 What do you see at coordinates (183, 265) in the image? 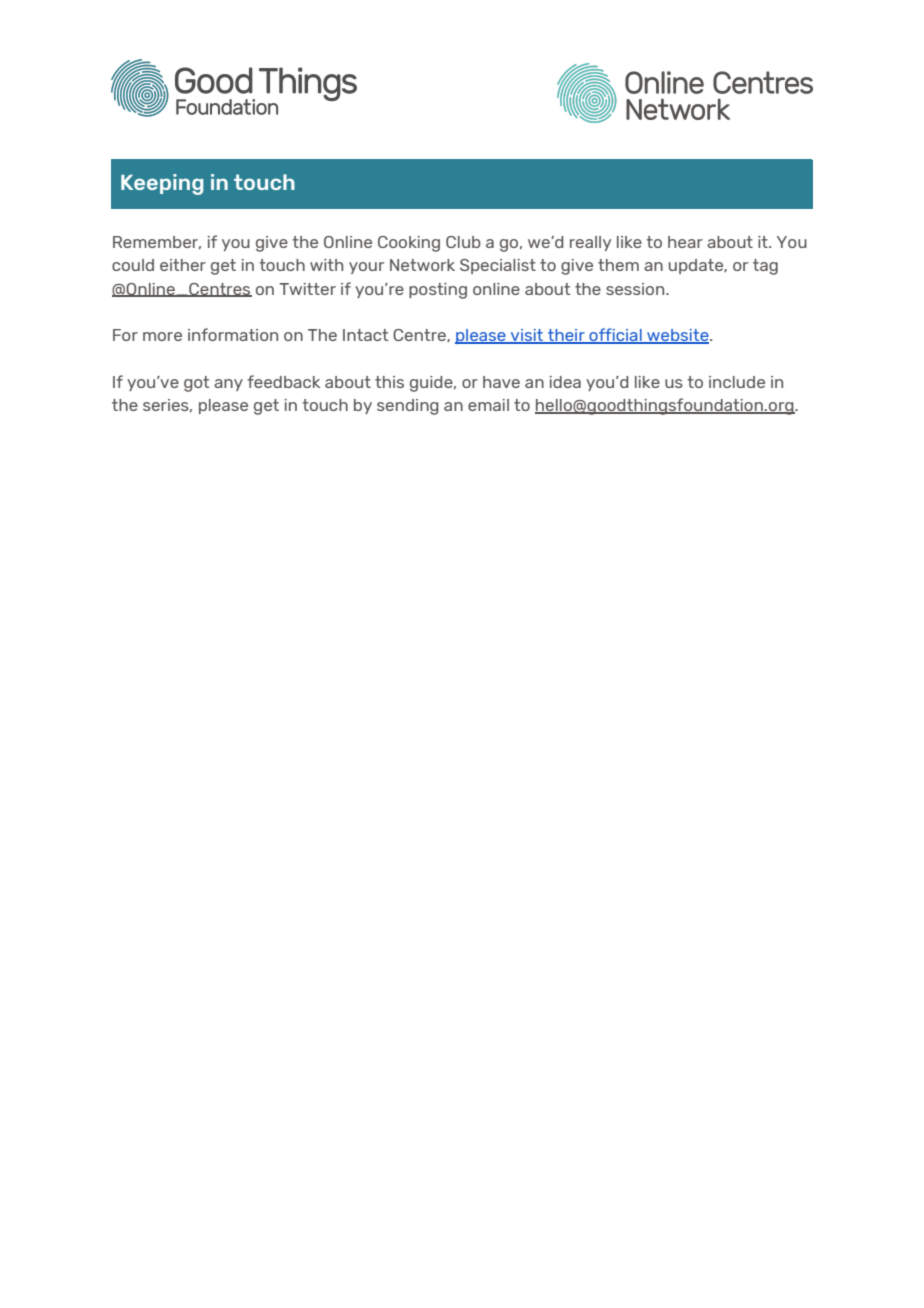
I see `either` at bounding box center [183, 265].
